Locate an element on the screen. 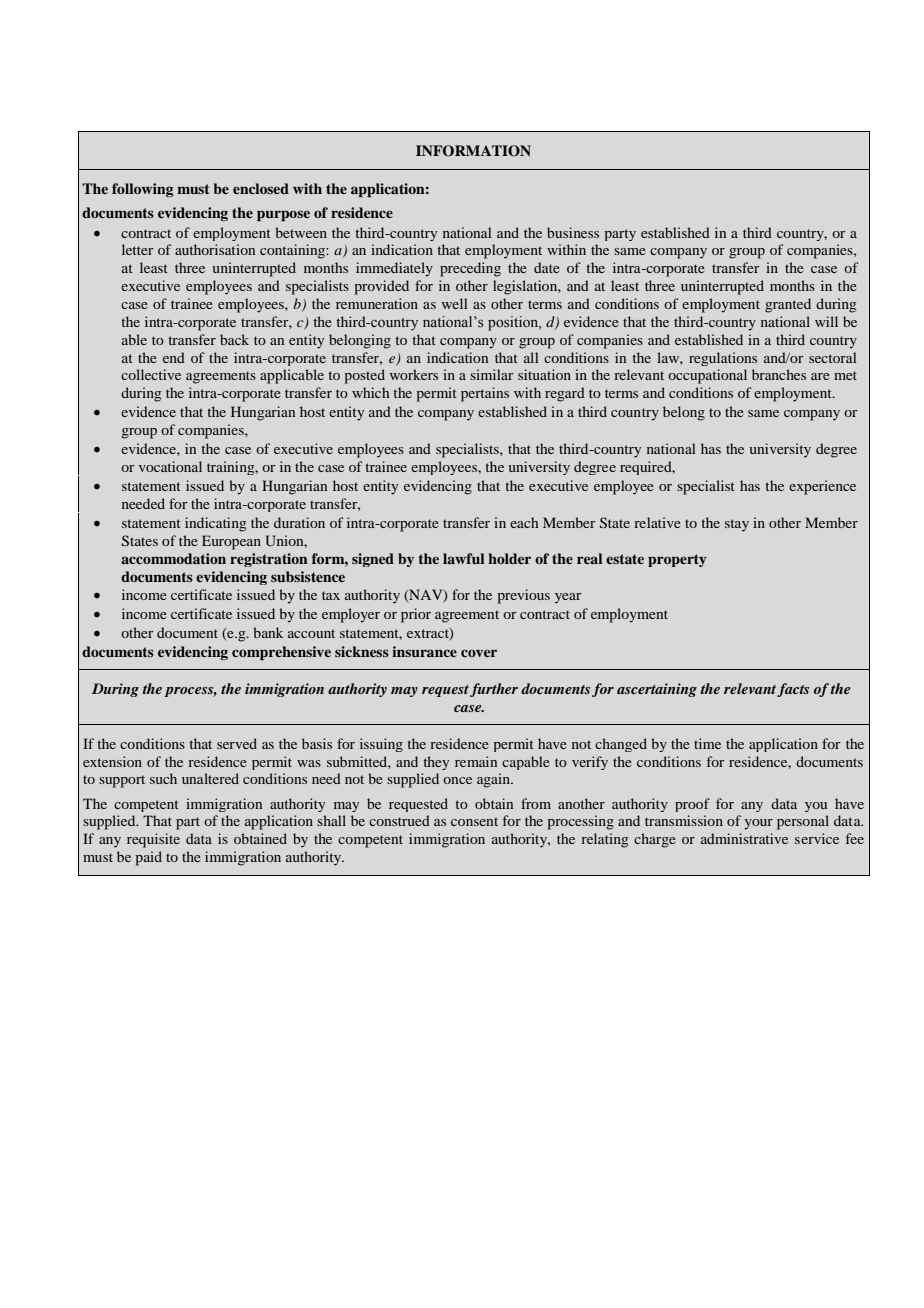  served is located at coordinates (237, 743).
